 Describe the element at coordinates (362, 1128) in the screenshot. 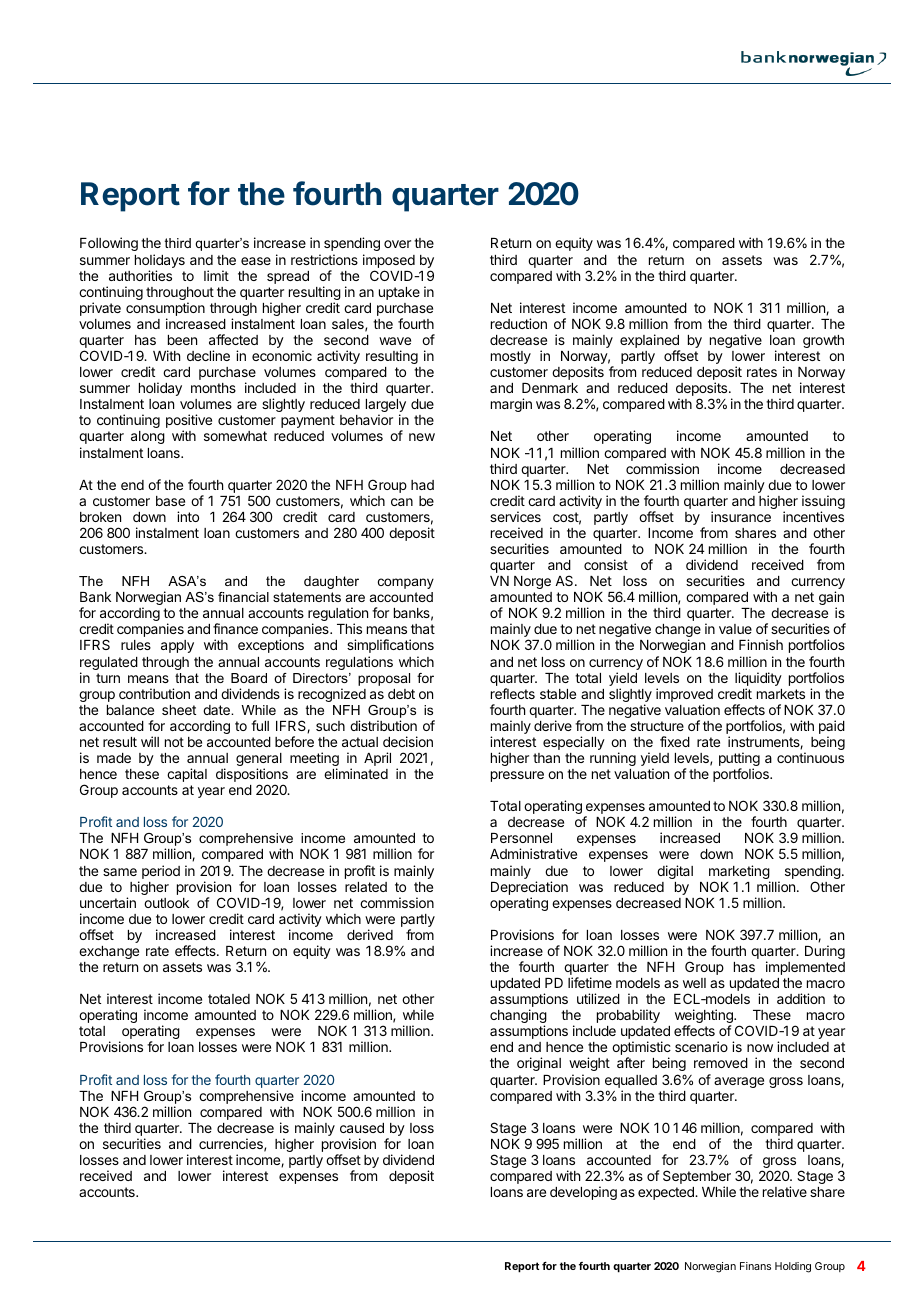

I see `caused` at that location.
